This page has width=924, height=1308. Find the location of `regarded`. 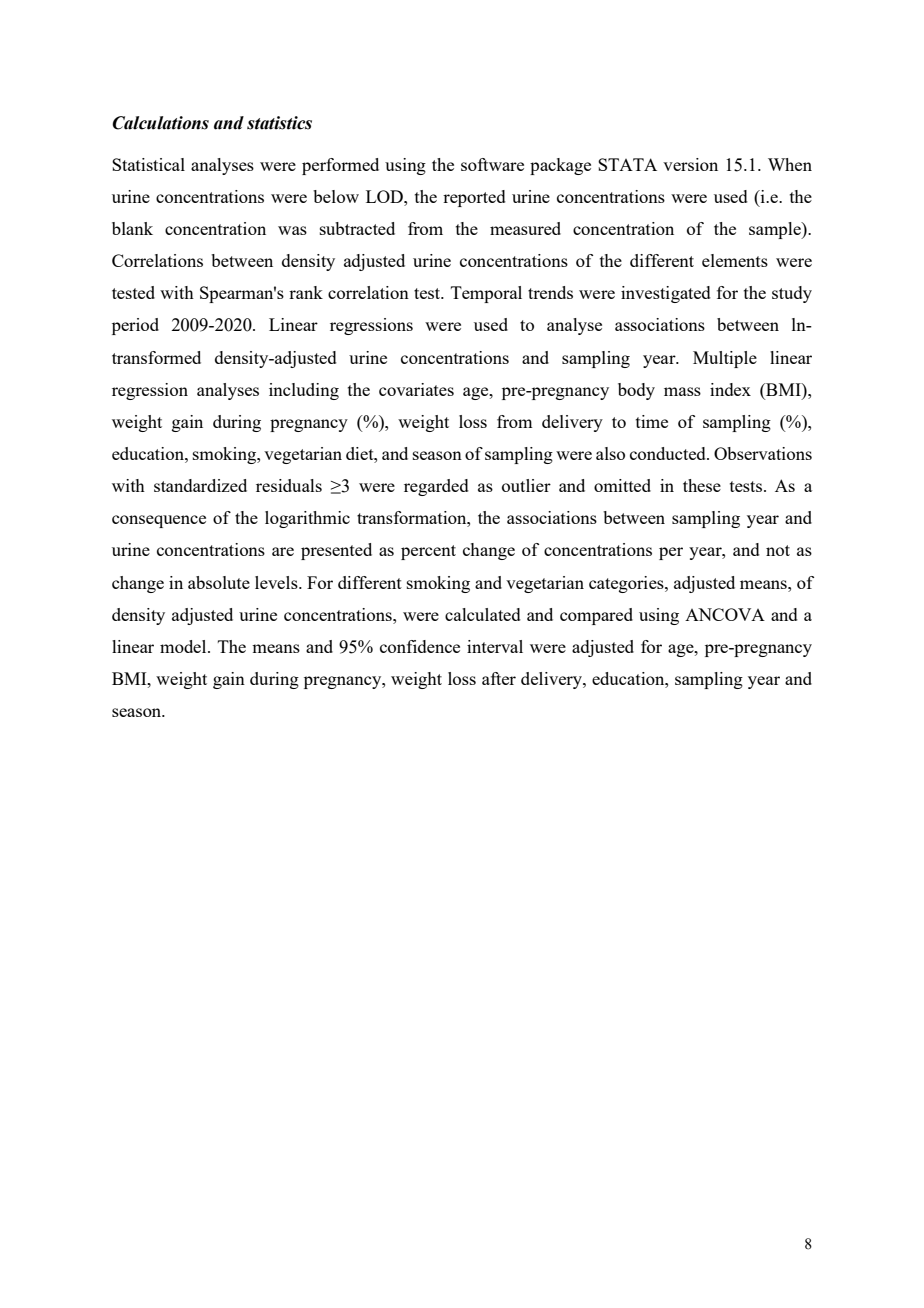

regarded is located at coordinates (436, 487).
